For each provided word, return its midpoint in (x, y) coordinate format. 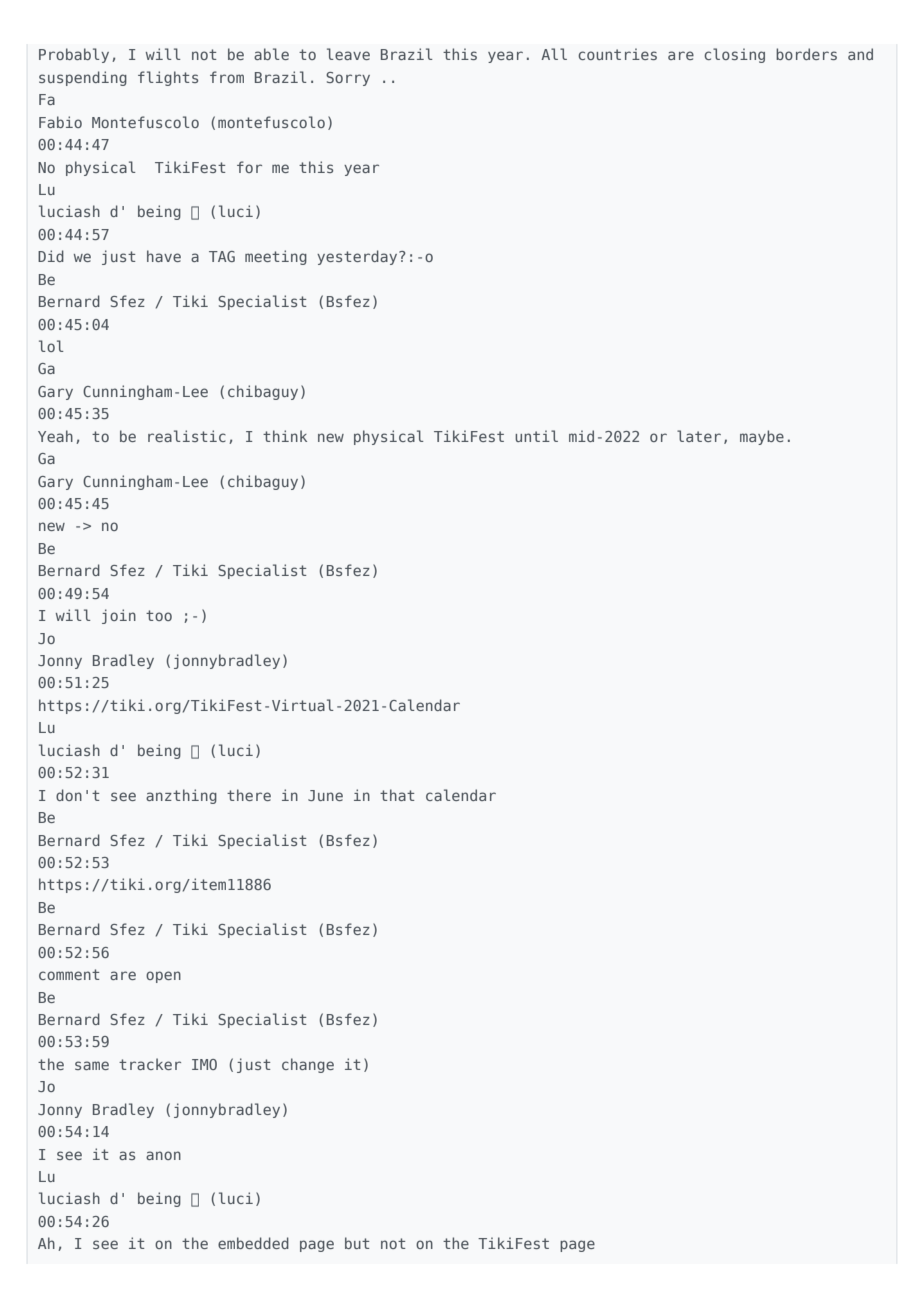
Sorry (348, 79)
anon (163, 1155)
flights (168, 78)
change (308, 1065)
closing (734, 55)
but (357, 1243)
